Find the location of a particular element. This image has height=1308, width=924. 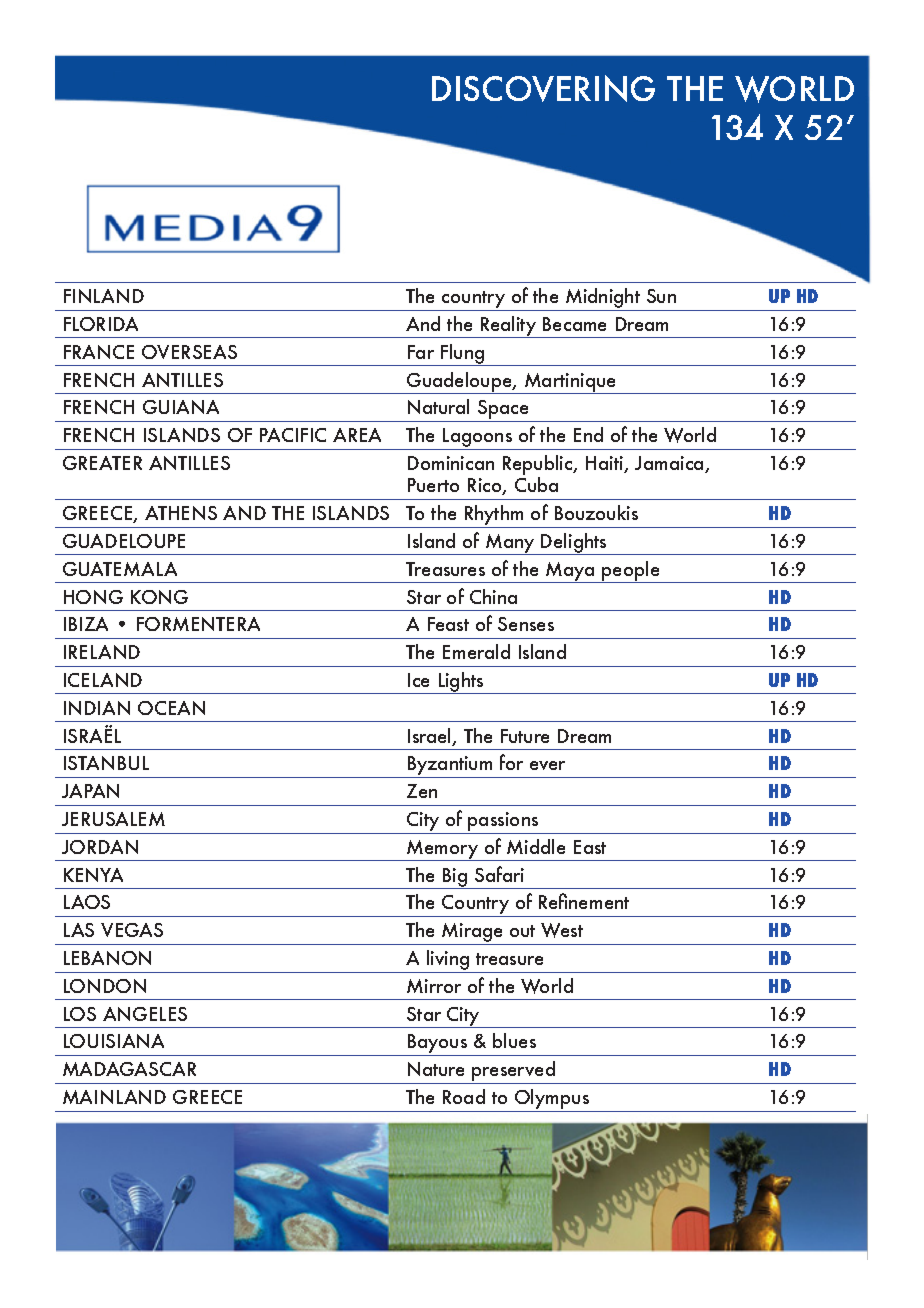

Midnight is located at coordinates (603, 299).
